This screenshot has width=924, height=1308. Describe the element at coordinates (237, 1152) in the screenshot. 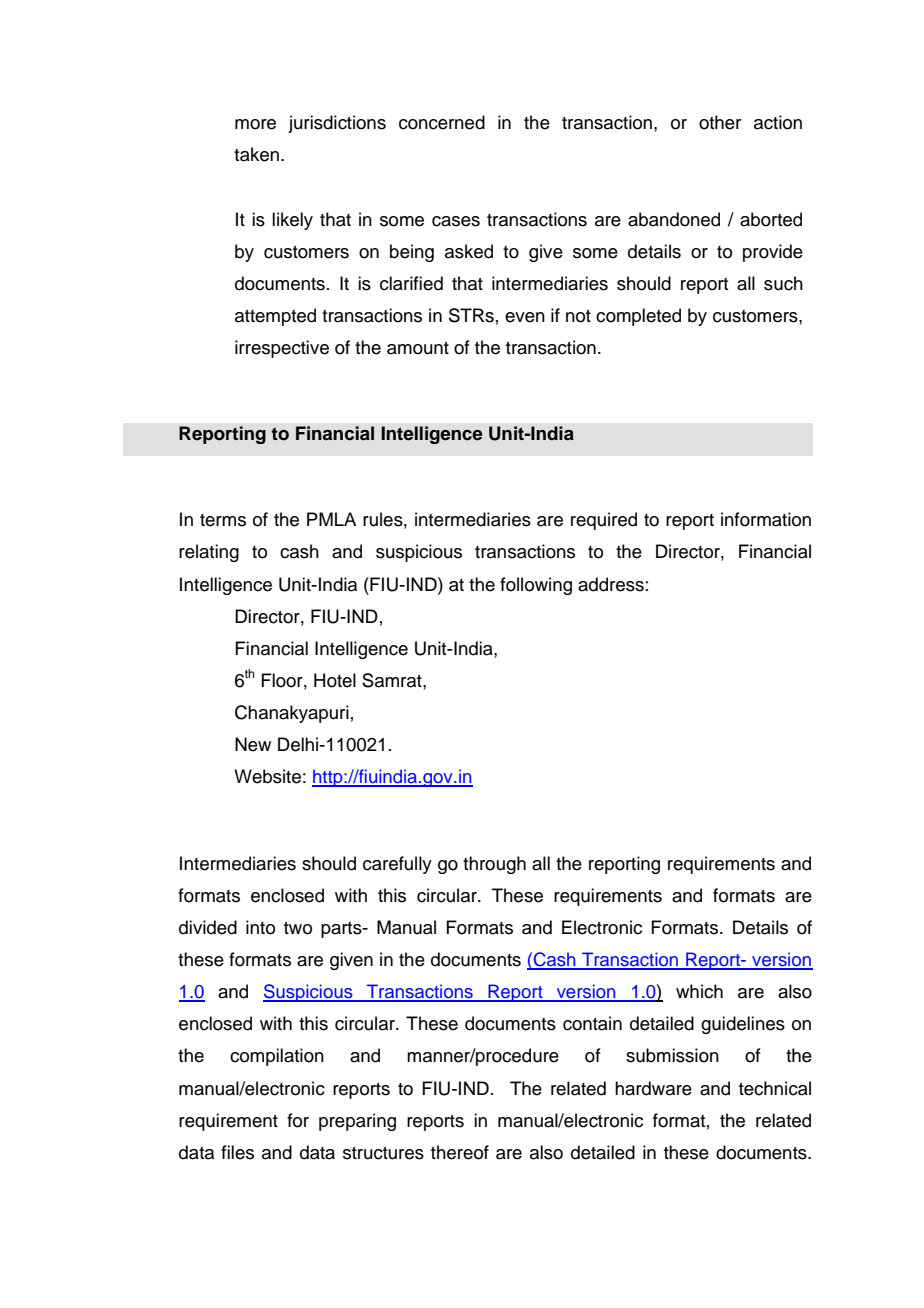

I see `files` at that location.
